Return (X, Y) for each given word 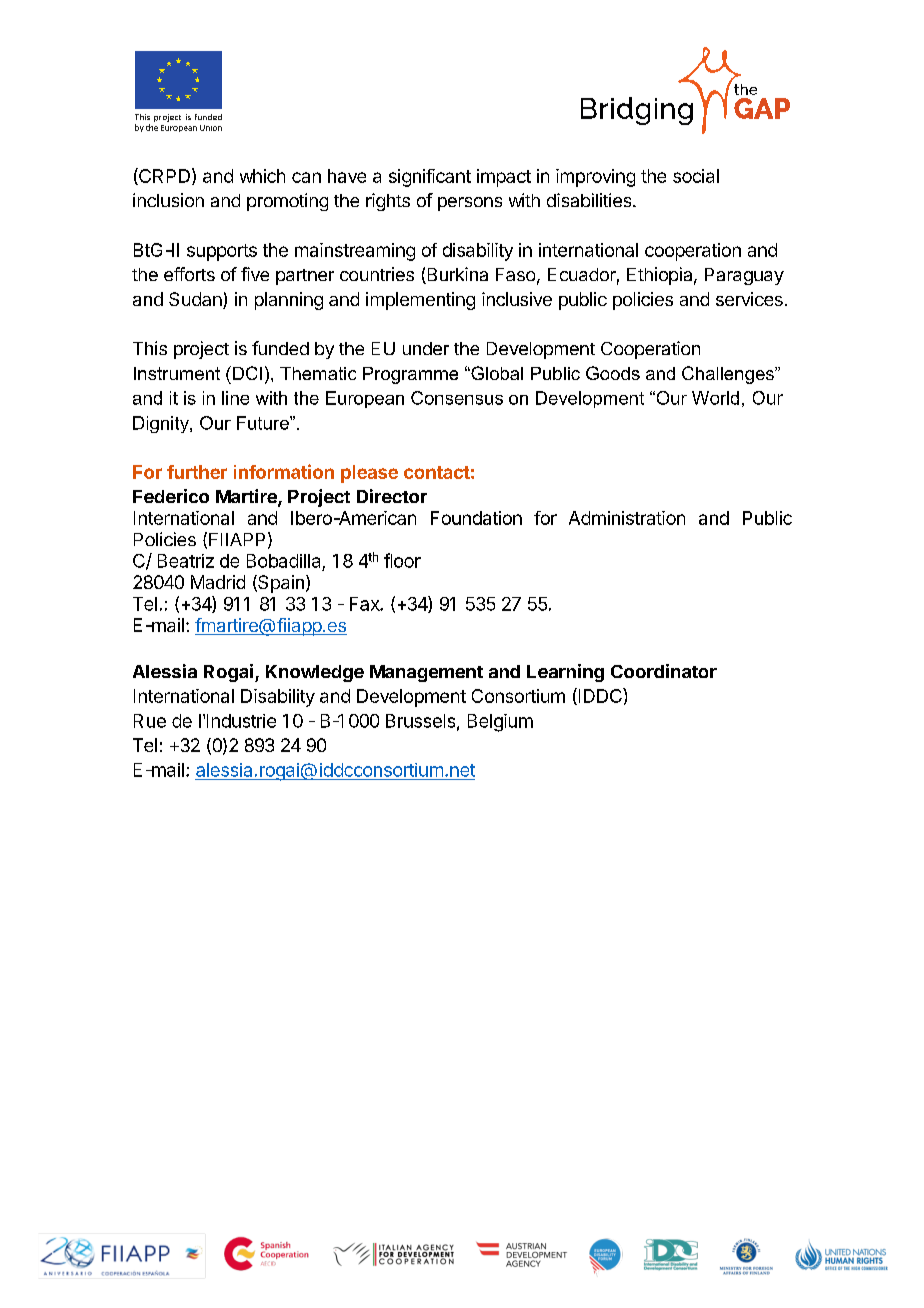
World (715, 398)
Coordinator (664, 671)
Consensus (457, 398)
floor (402, 560)
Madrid (218, 582)
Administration (627, 518)
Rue (150, 721)
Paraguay (744, 276)
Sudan (195, 299)
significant (430, 178)
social (696, 176)
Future (264, 423)
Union (211, 128)
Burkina (456, 275)
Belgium (500, 723)
